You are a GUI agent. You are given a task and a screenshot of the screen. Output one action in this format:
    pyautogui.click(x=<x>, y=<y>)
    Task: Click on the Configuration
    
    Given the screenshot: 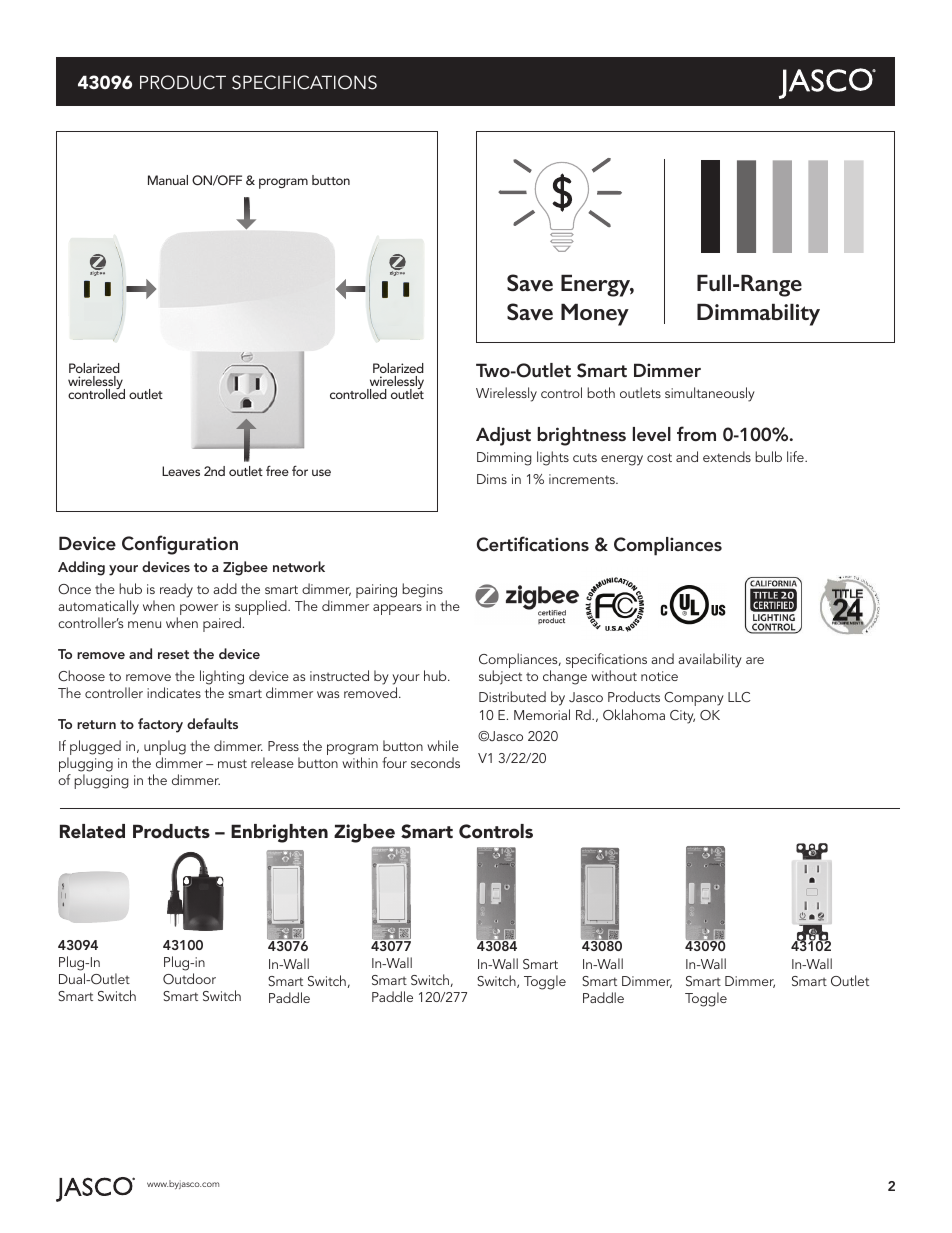 What is the action you would take?
    pyautogui.click(x=180, y=545)
